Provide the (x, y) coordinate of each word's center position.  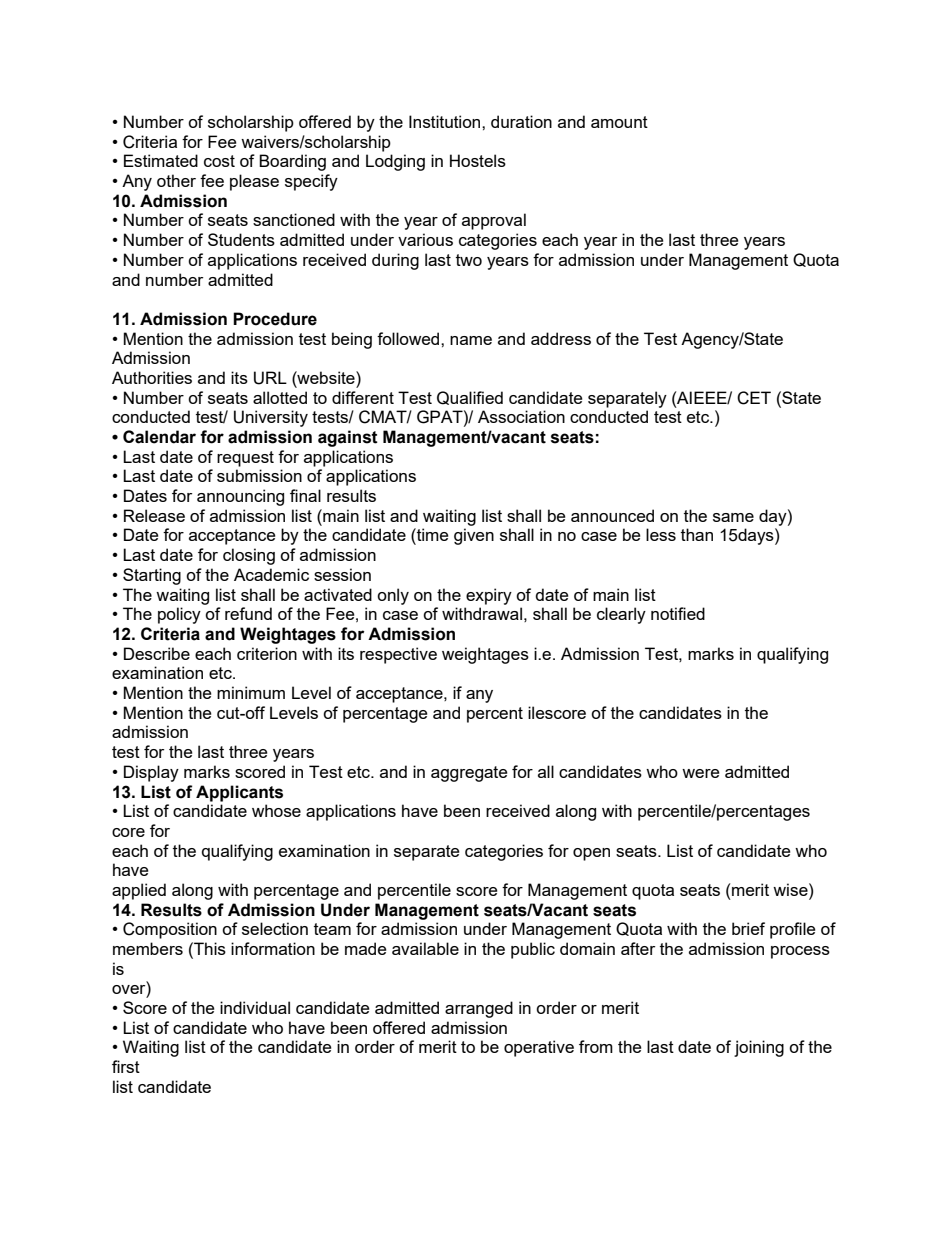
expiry (489, 596)
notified (678, 613)
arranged (479, 1009)
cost (219, 161)
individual (255, 1007)
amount (619, 122)
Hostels (478, 160)
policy (179, 615)
